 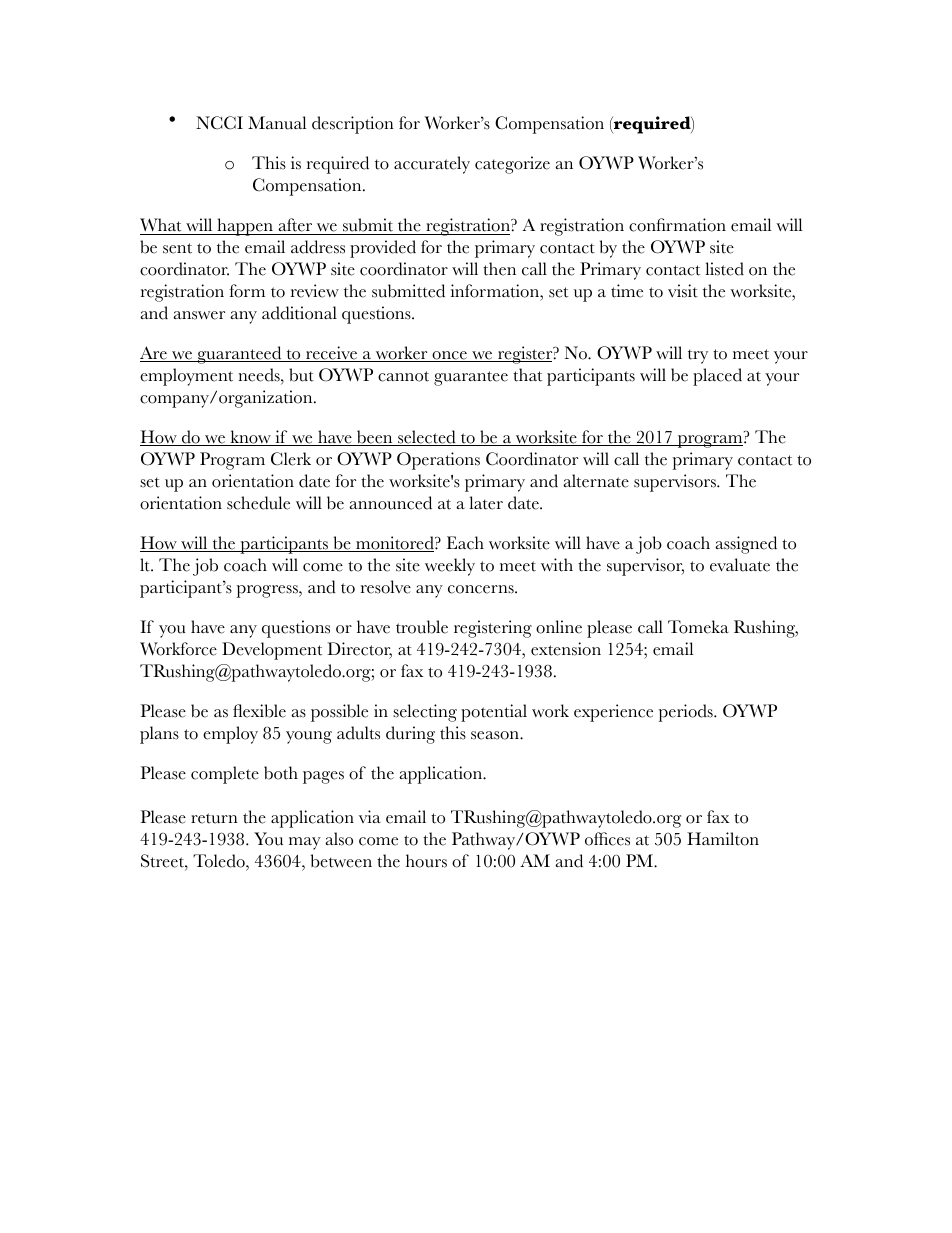 What do you see at coordinates (686, 713) in the screenshot?
I see `periods` at bounding box center [686, 713].
